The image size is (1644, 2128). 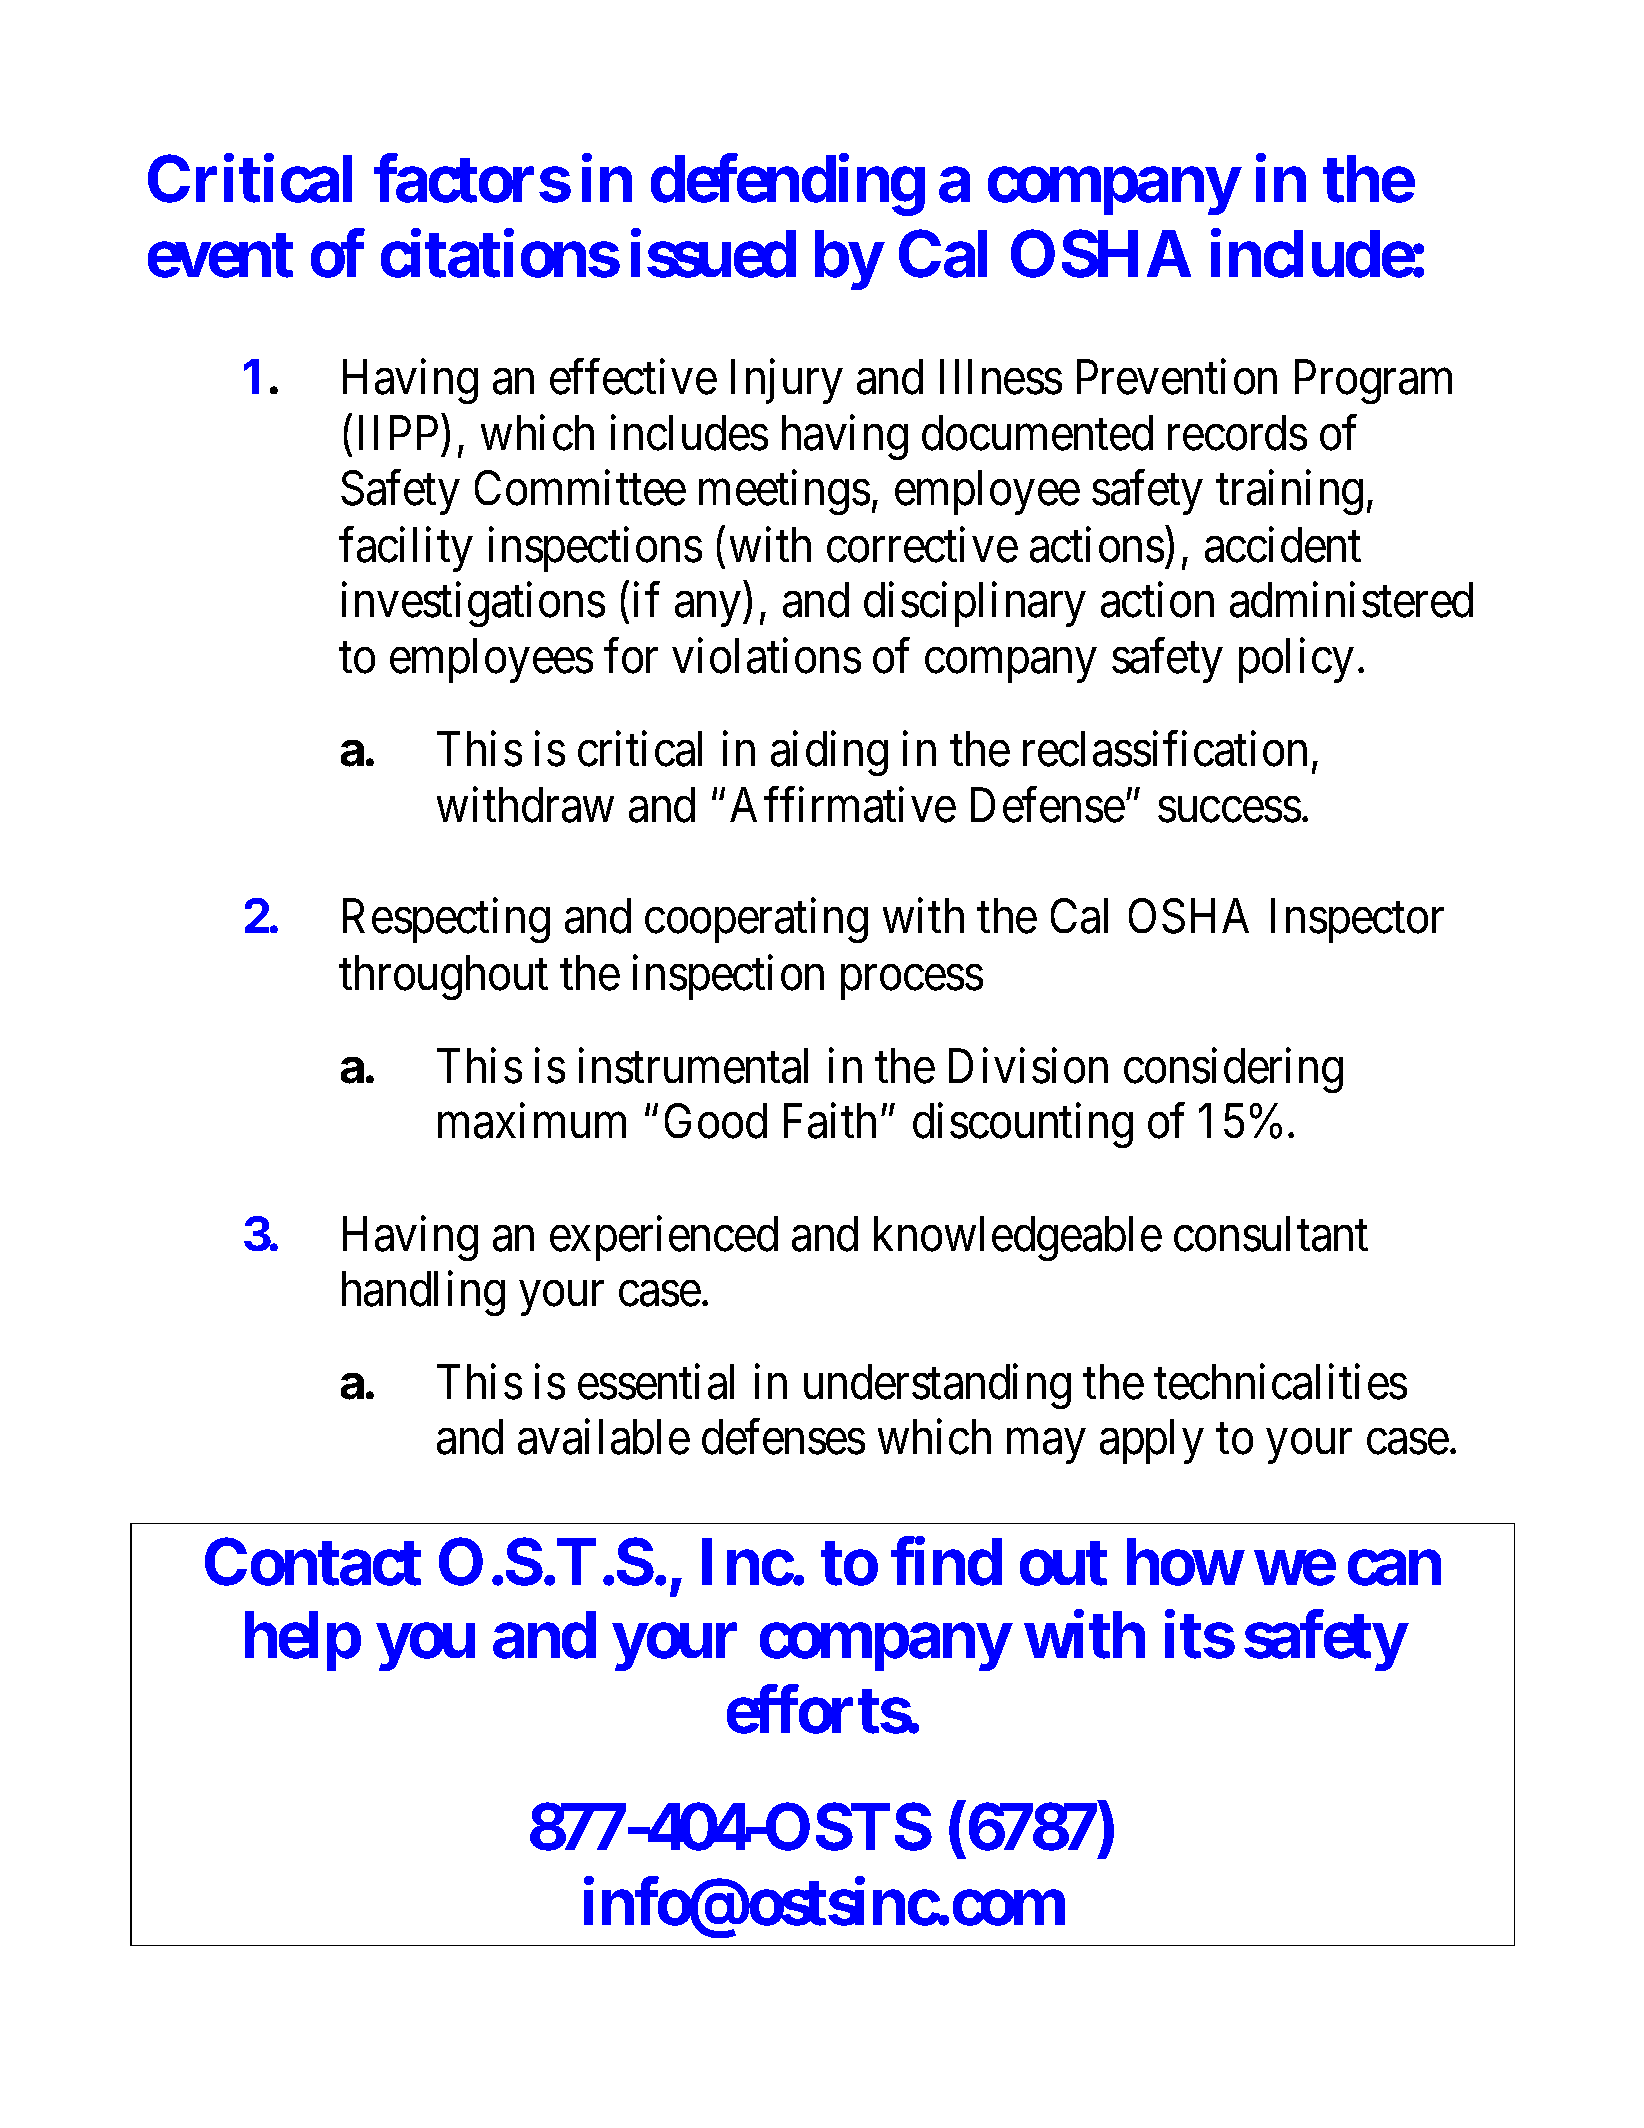 I want to click on effective, so click(x=633, y=377).
